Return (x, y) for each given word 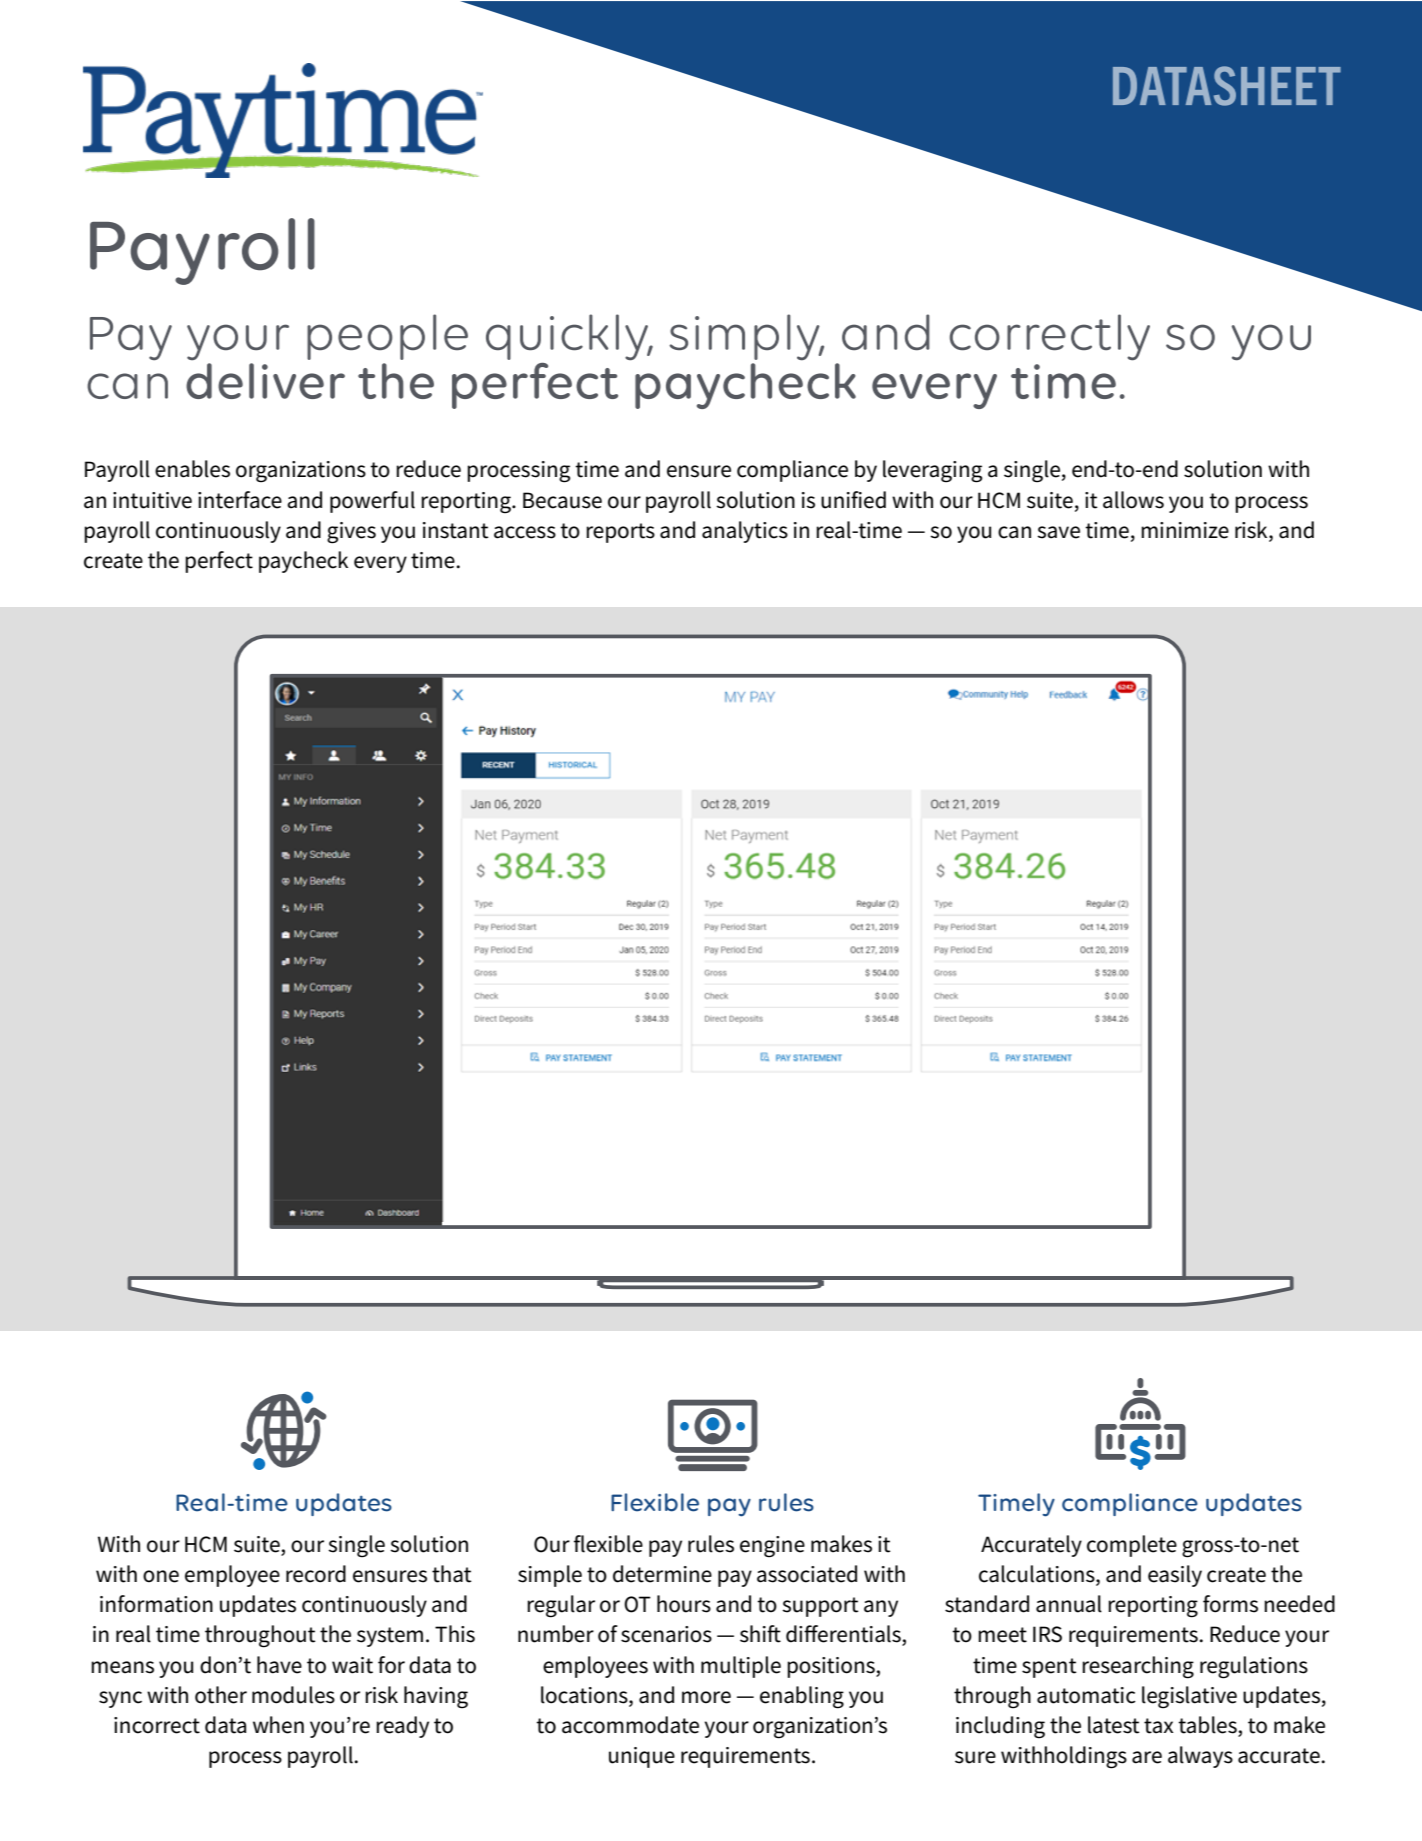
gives (351, 533)
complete (1132, 1546)
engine (772, 1547)
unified (853, 500)
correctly (1050, 337)
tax (1159, 1726)
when (278, 1725)
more (706, 1697)
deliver (265, 381)
